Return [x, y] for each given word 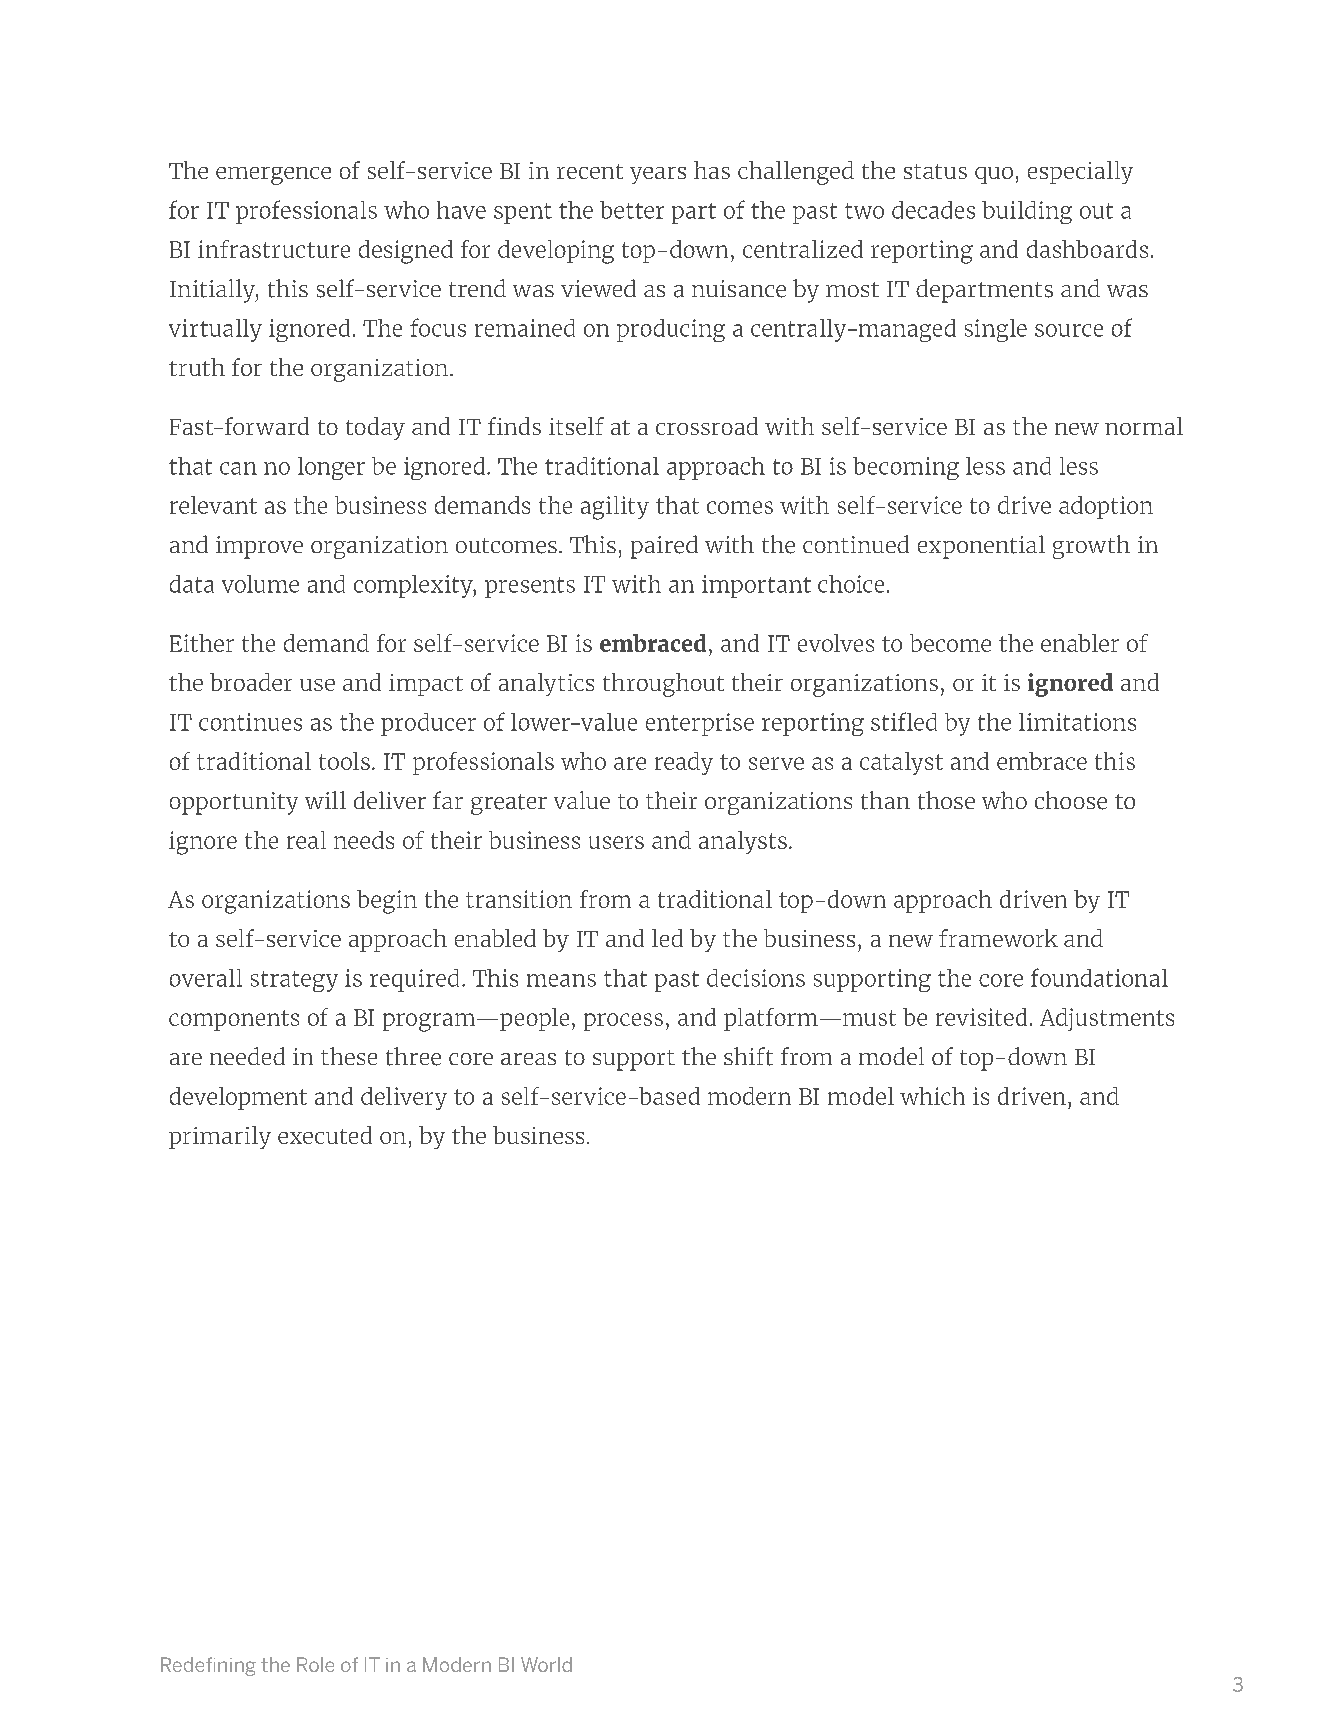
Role [315, 1664]
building [1027, 212]
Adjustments [1107, 1019]
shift [748, 1056]
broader [251, 682]
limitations [1077, 722]
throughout [663, 685]
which [932, 1096]
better [632, 210]
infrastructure [274, 249]
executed [325, 1135]
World [546, 1664]
